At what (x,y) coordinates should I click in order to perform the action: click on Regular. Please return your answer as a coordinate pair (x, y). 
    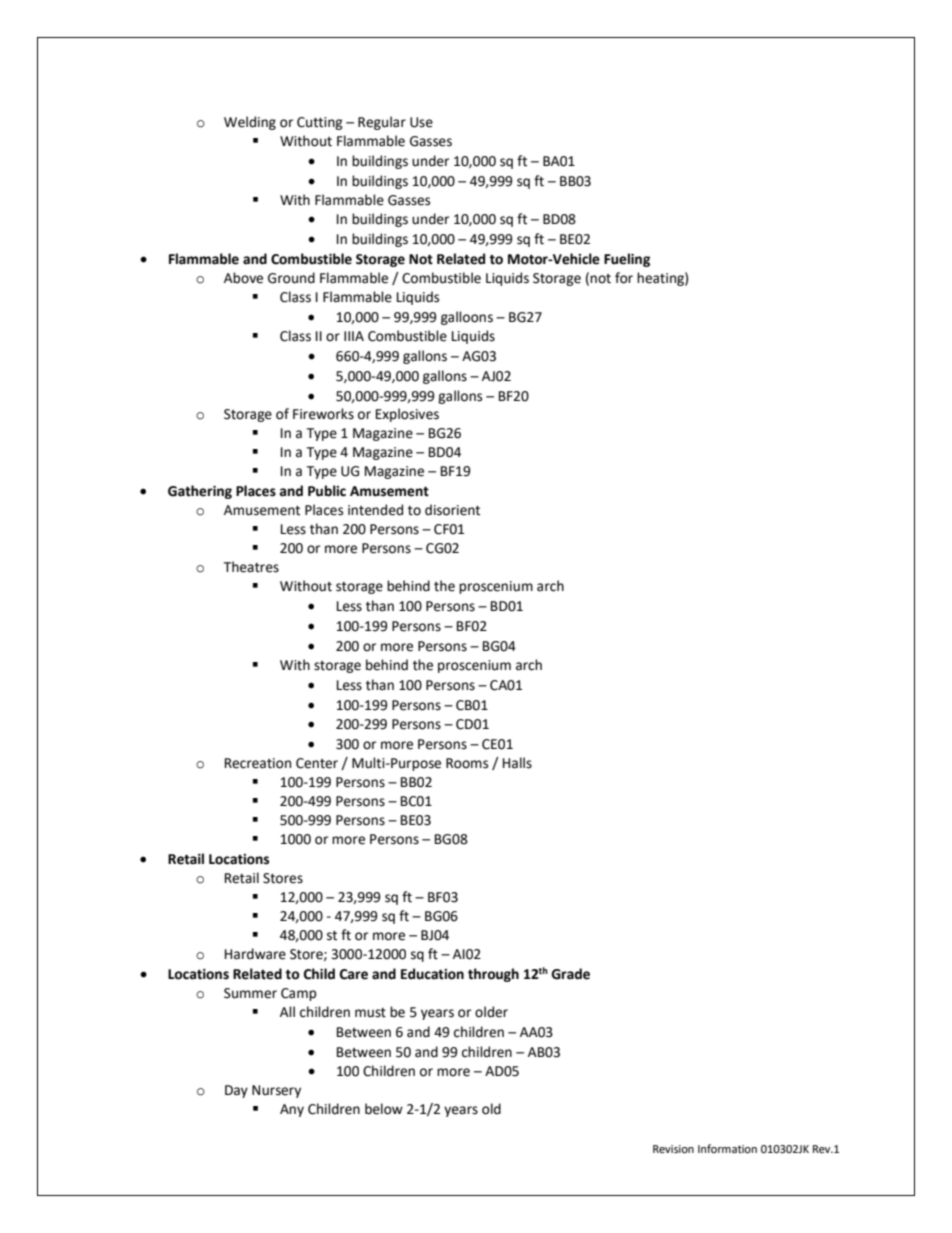
    Looking at the image, I should click on (382, 123).
